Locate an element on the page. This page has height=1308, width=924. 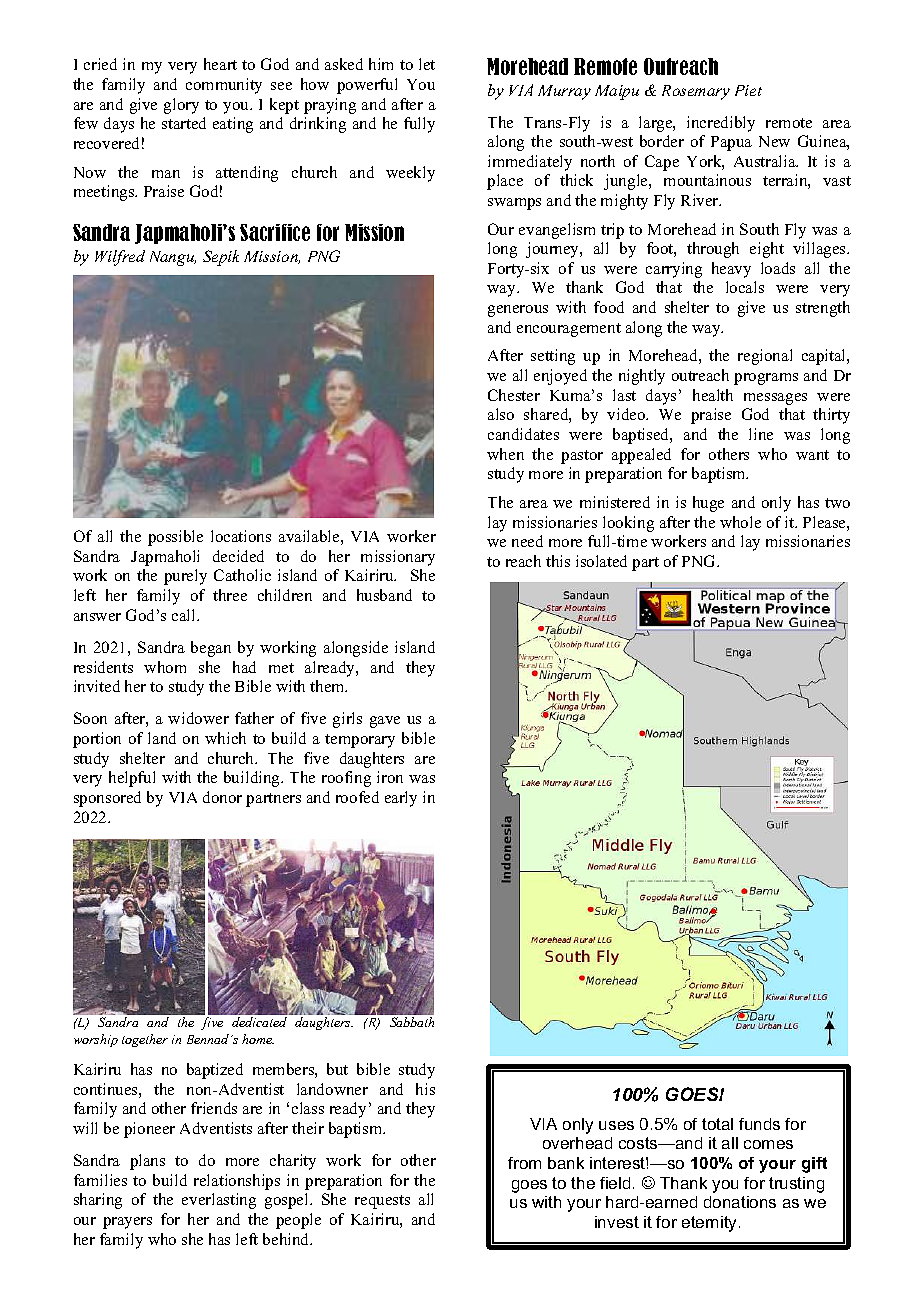
Piet is located at coordinates (748, 90).
